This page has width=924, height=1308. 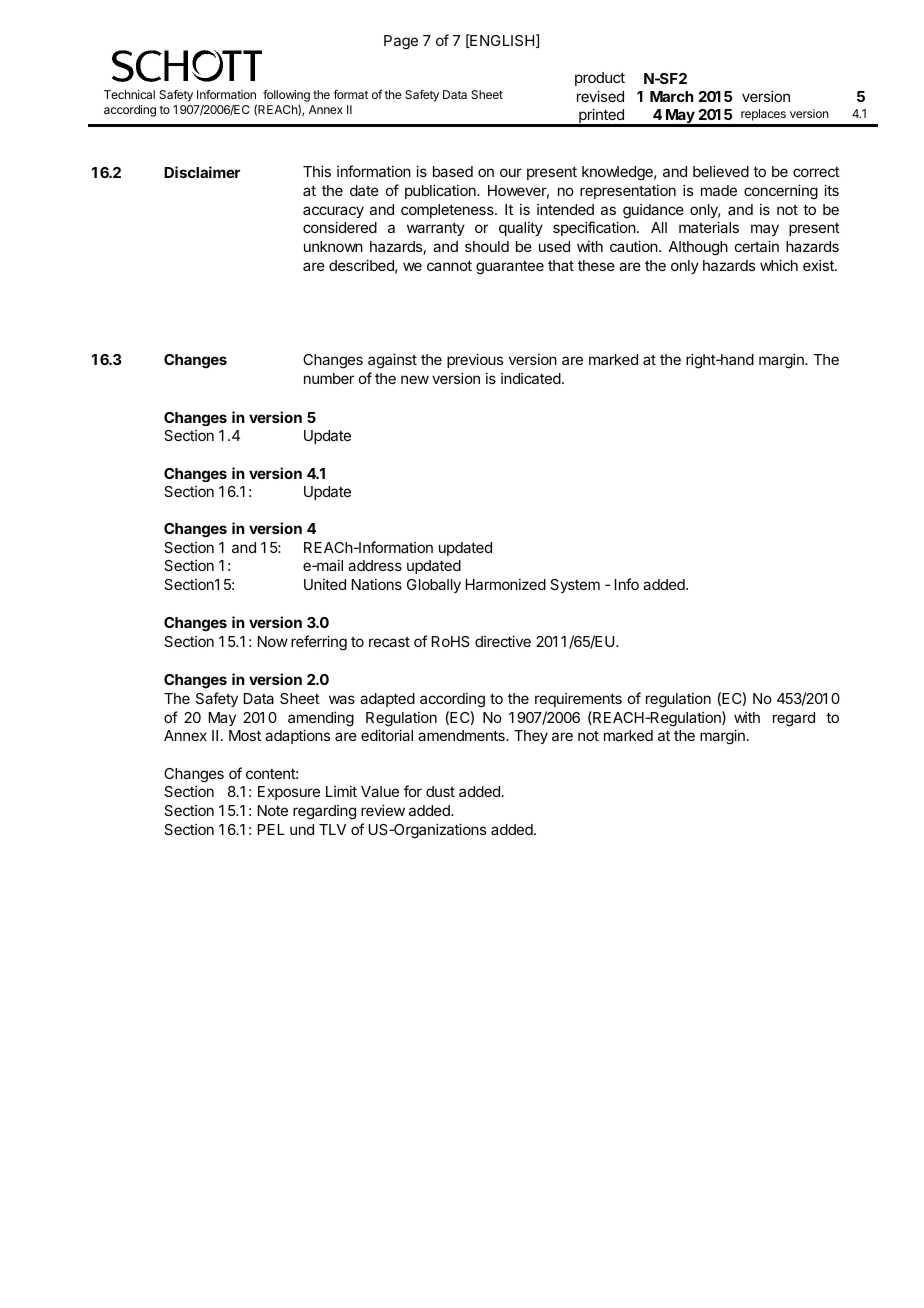 What do you see at coordinates (286, 96) in the page?
I see `following` at bounding box center [286, 96].
